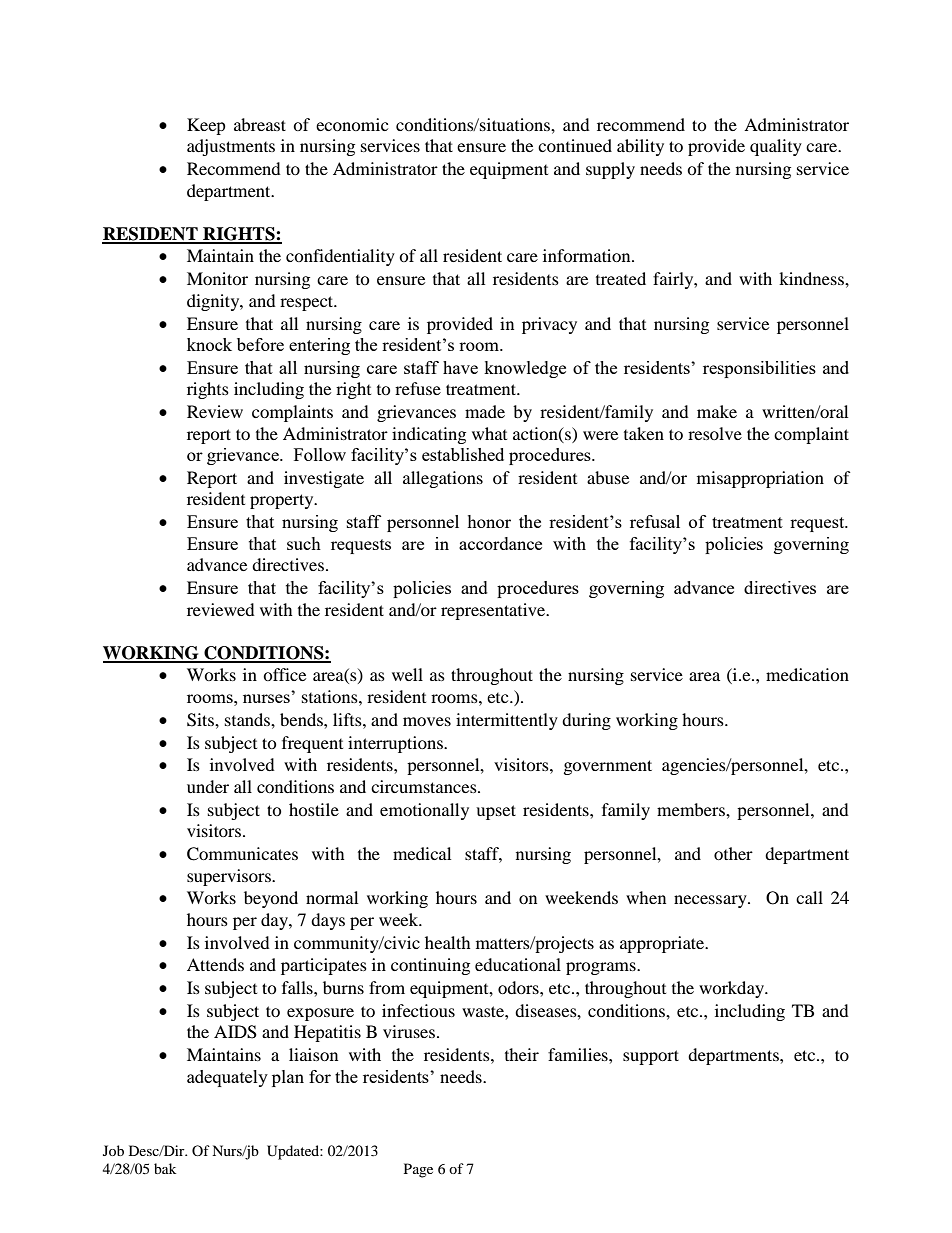 This image has width=952, height=1233. I want to click on office, so click(284, 674).
